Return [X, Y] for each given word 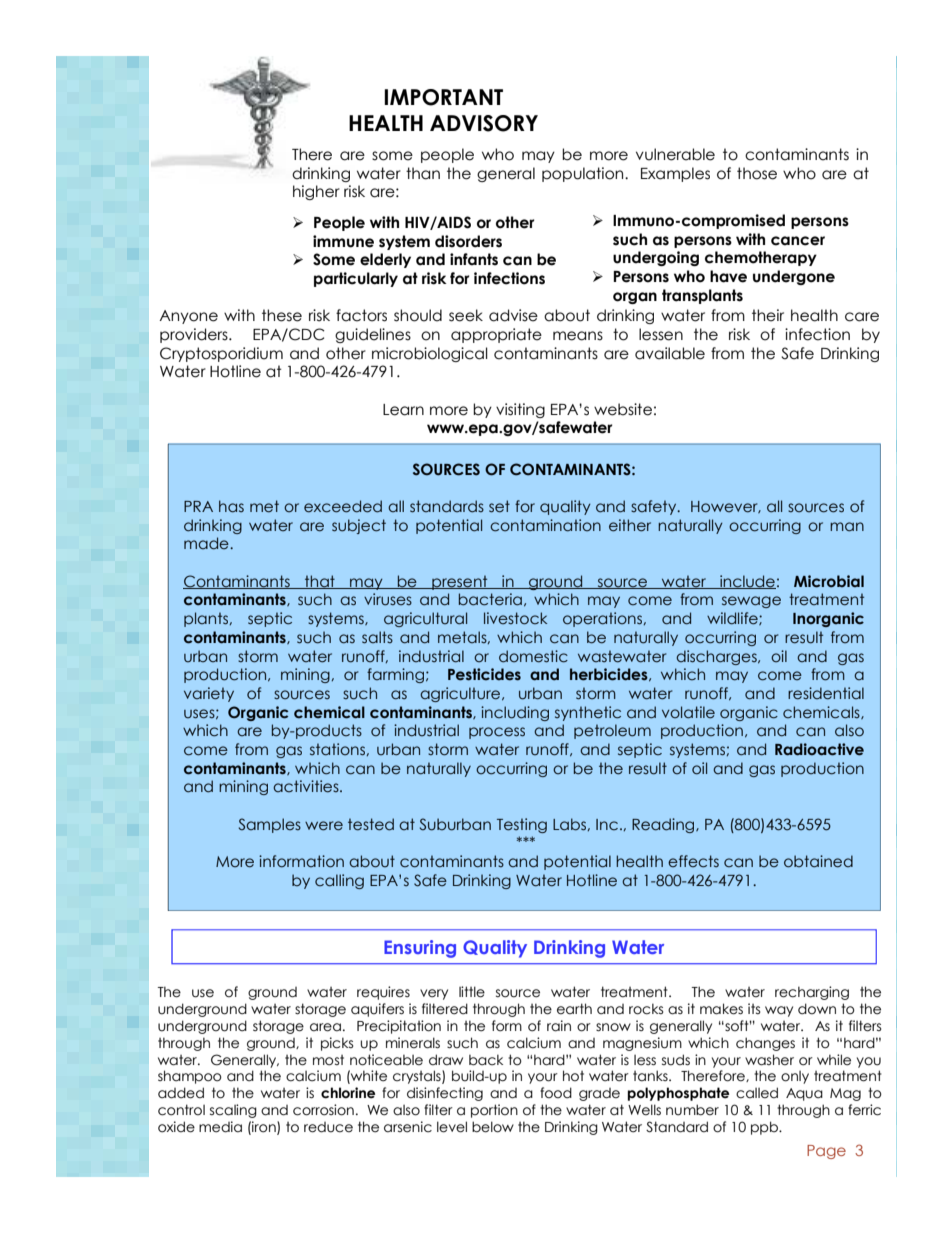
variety [209, 694]
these [282, 315]
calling [339, 881]
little [472, 992]
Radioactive [819, 749]
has [231, 506]
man [847, 527]
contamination [545, 525]
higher [316, 192]
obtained [818, 861]
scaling [233, 1111]
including [515, 713]
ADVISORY [484, 123]
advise [513, 315]
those [757, 173]
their [768, 315]
